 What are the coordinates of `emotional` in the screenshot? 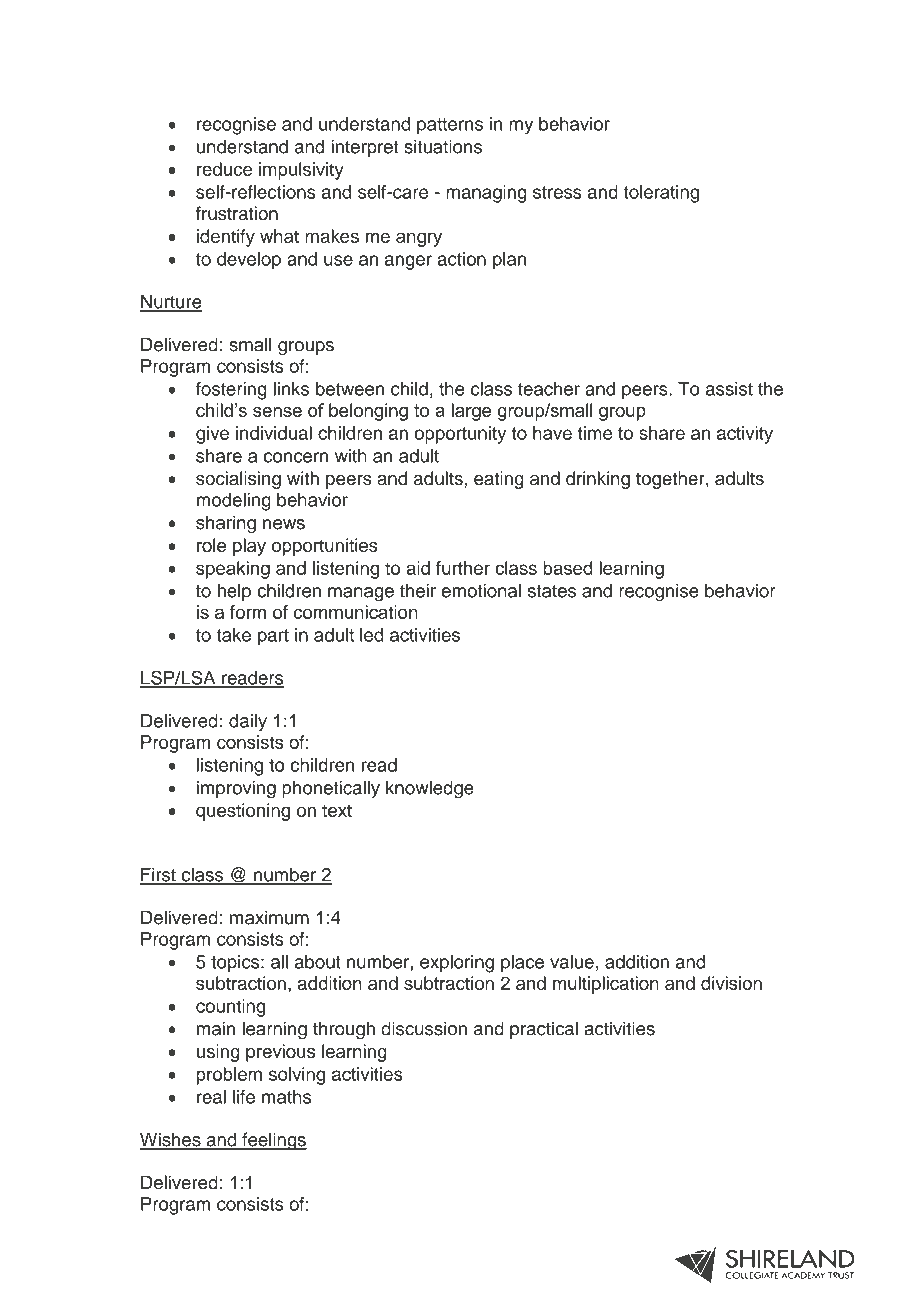 It's located at (481, 590).
